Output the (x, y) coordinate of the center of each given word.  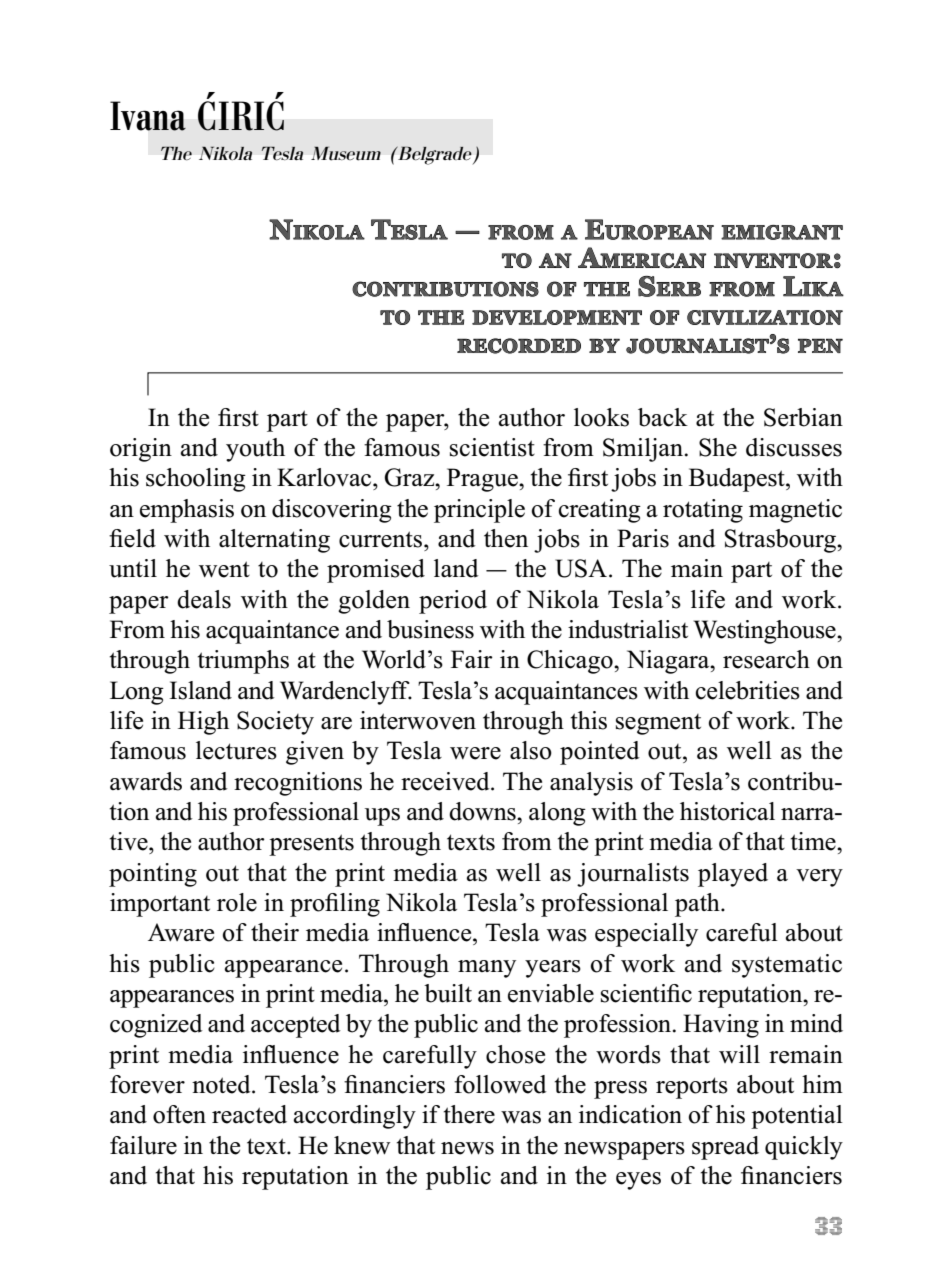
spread (725, 1148)
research (766, 659)
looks (601, 417)
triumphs (243, 662)
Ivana (148, 116)
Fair (472, 659)
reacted (249, 1114)
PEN (820, 345)
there (469, 1114)
